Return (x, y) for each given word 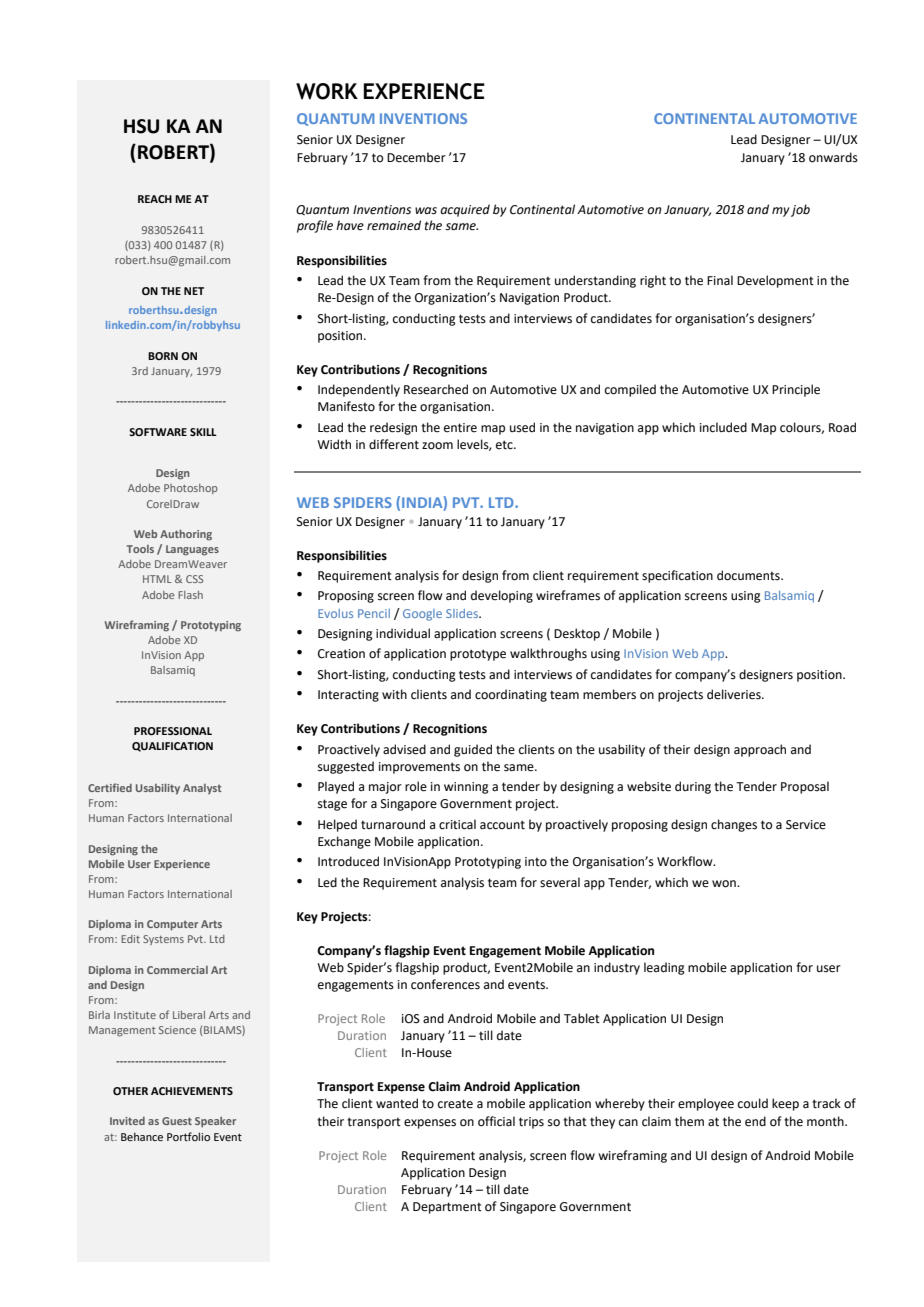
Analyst (202, 789)
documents (749, 575)
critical (457, 824)
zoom (437, 446)
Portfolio (188, 1136)
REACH (155, 199)
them (689, 1121)
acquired (465, 210)
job (800, 210)
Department (447, 1208)
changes (734, 825)
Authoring (186, 535)
